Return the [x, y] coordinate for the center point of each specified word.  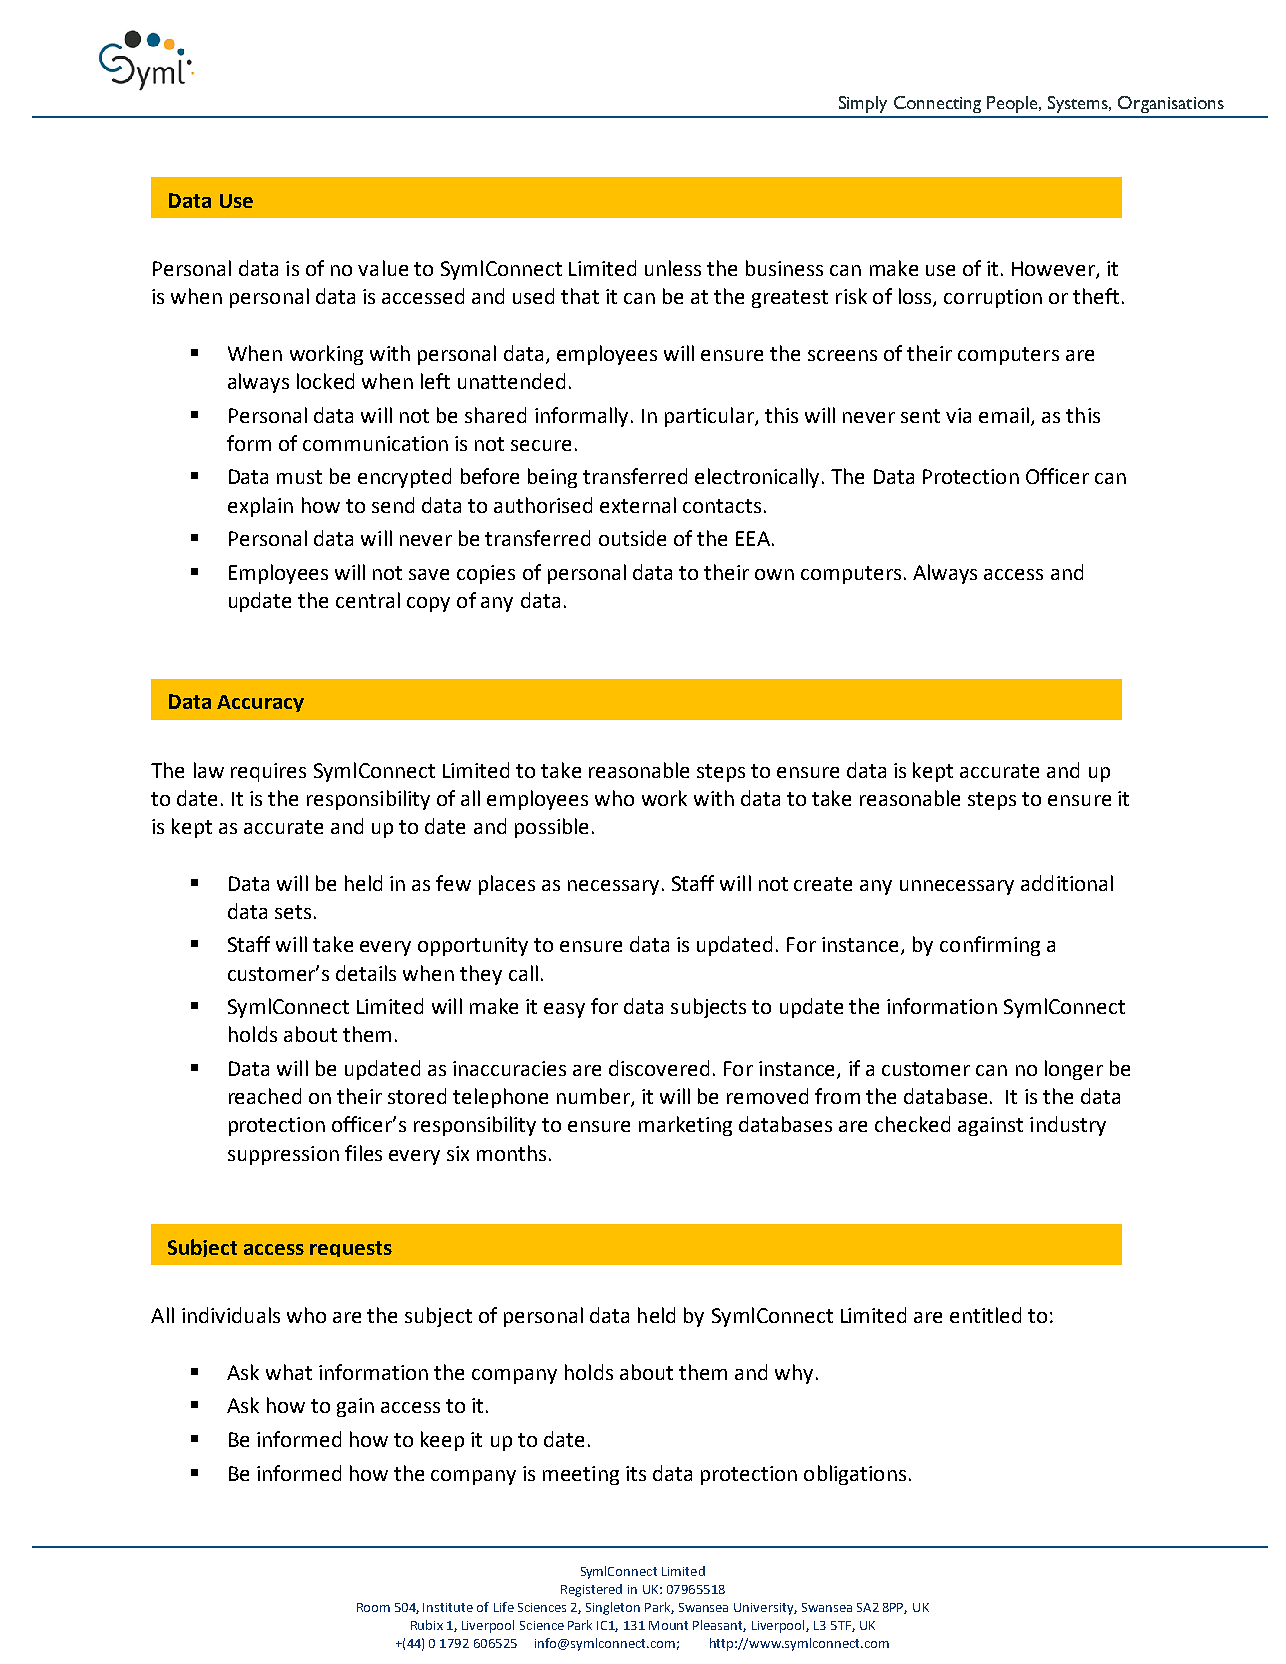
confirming [990, 946]
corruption [993, 298]
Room [373, 1607]
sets [293, 912]
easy [564, 1010]
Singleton [613, 1608]
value [383, 268]
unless [673, 268]
